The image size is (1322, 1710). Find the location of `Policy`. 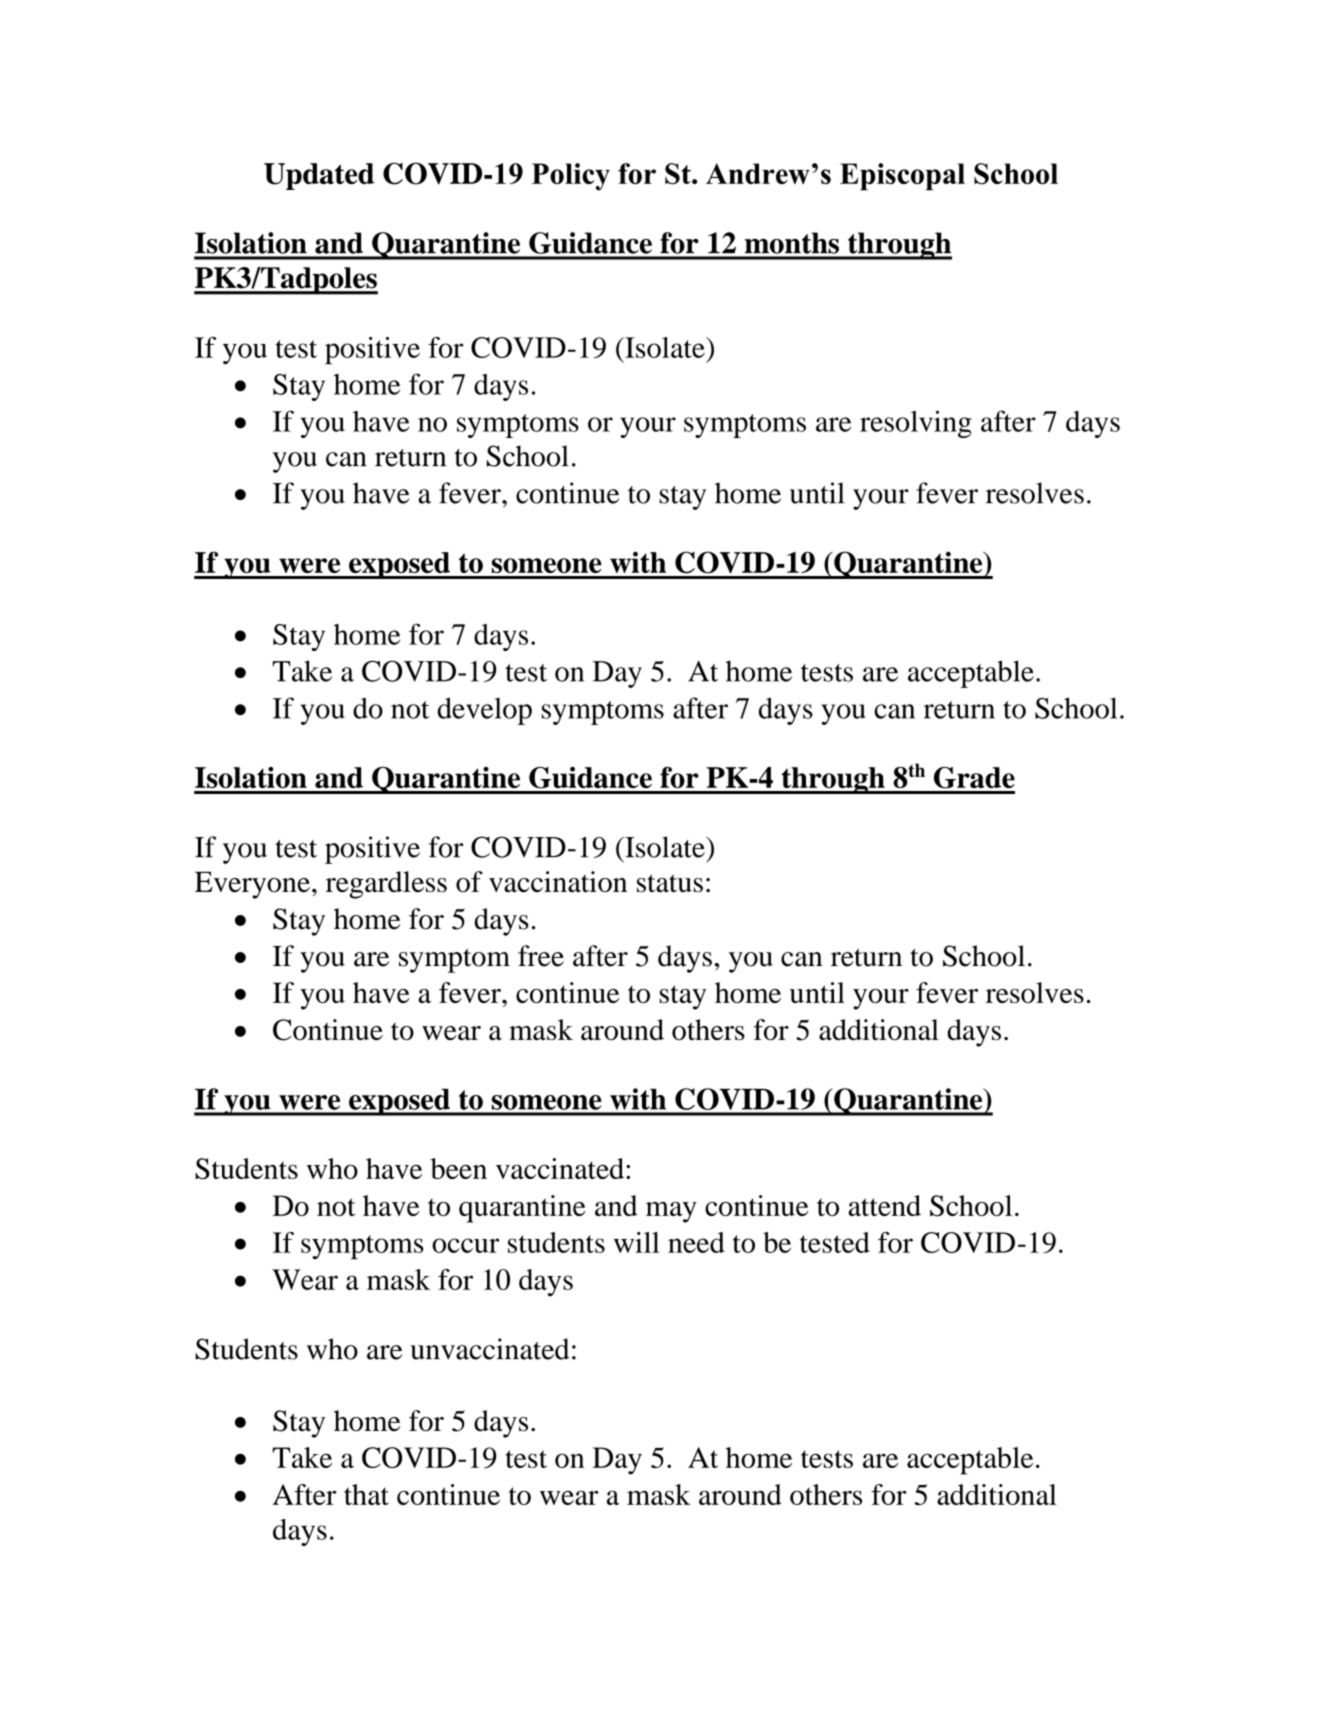

Policy is located at coordinates (571, 177).
